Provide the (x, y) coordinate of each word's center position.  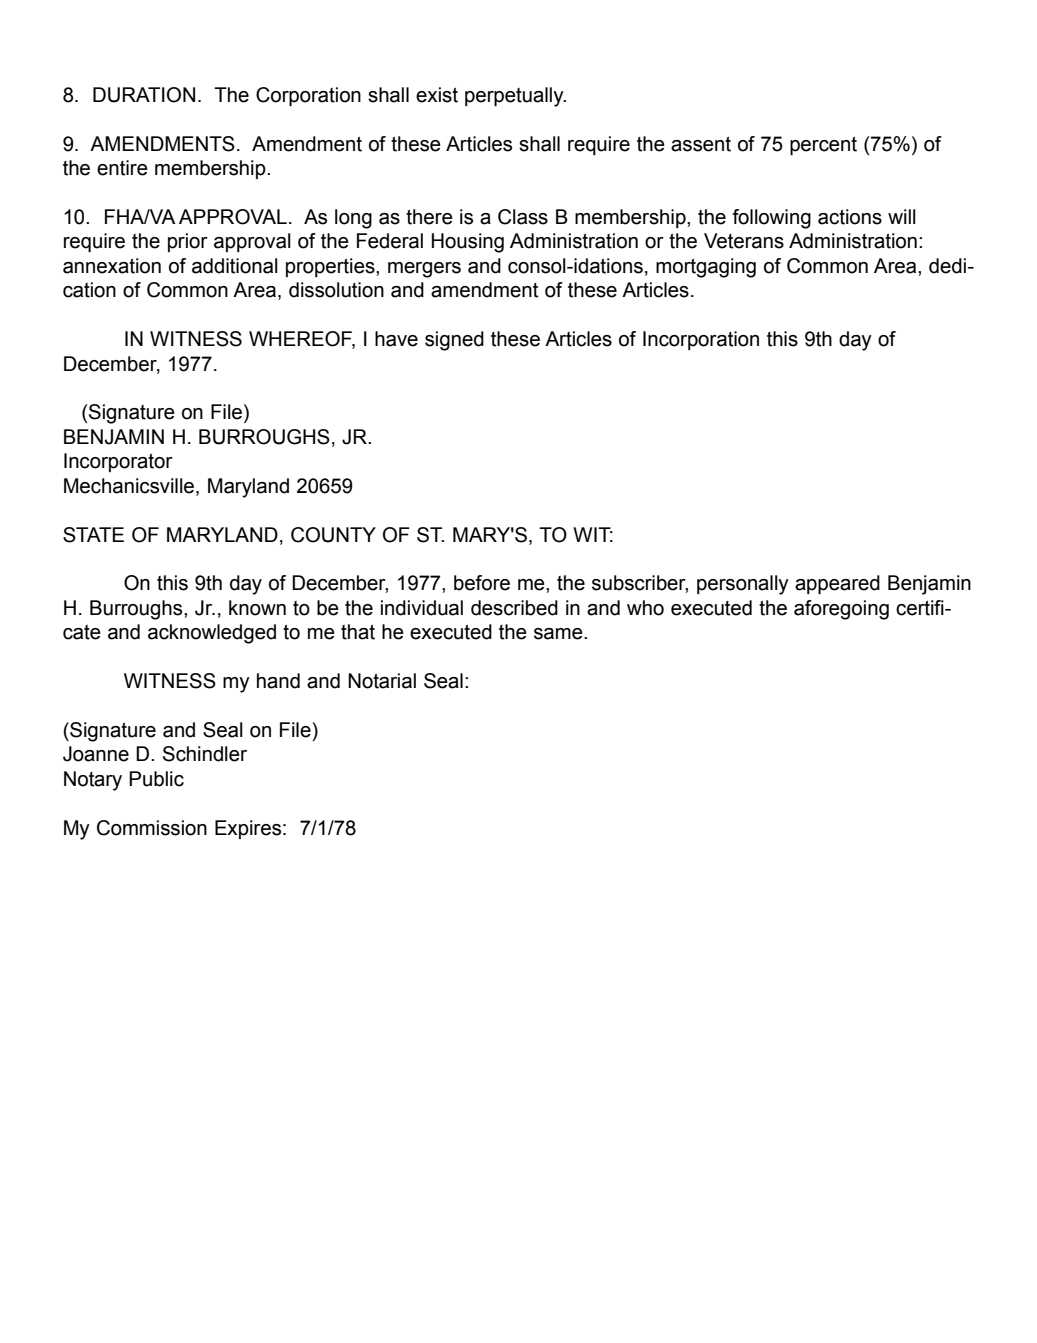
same (559, 634)
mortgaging (706, 268)
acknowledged (212, 634)
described (514, 608)
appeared (837, 584)
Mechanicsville (130, 486)
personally (743, 585)
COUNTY (333, 535)
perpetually (515, 97)
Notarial (382, 681)
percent (823, 146)
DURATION (144, 95)
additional (235, 266)
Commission (152, 828)
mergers (424, 270)
